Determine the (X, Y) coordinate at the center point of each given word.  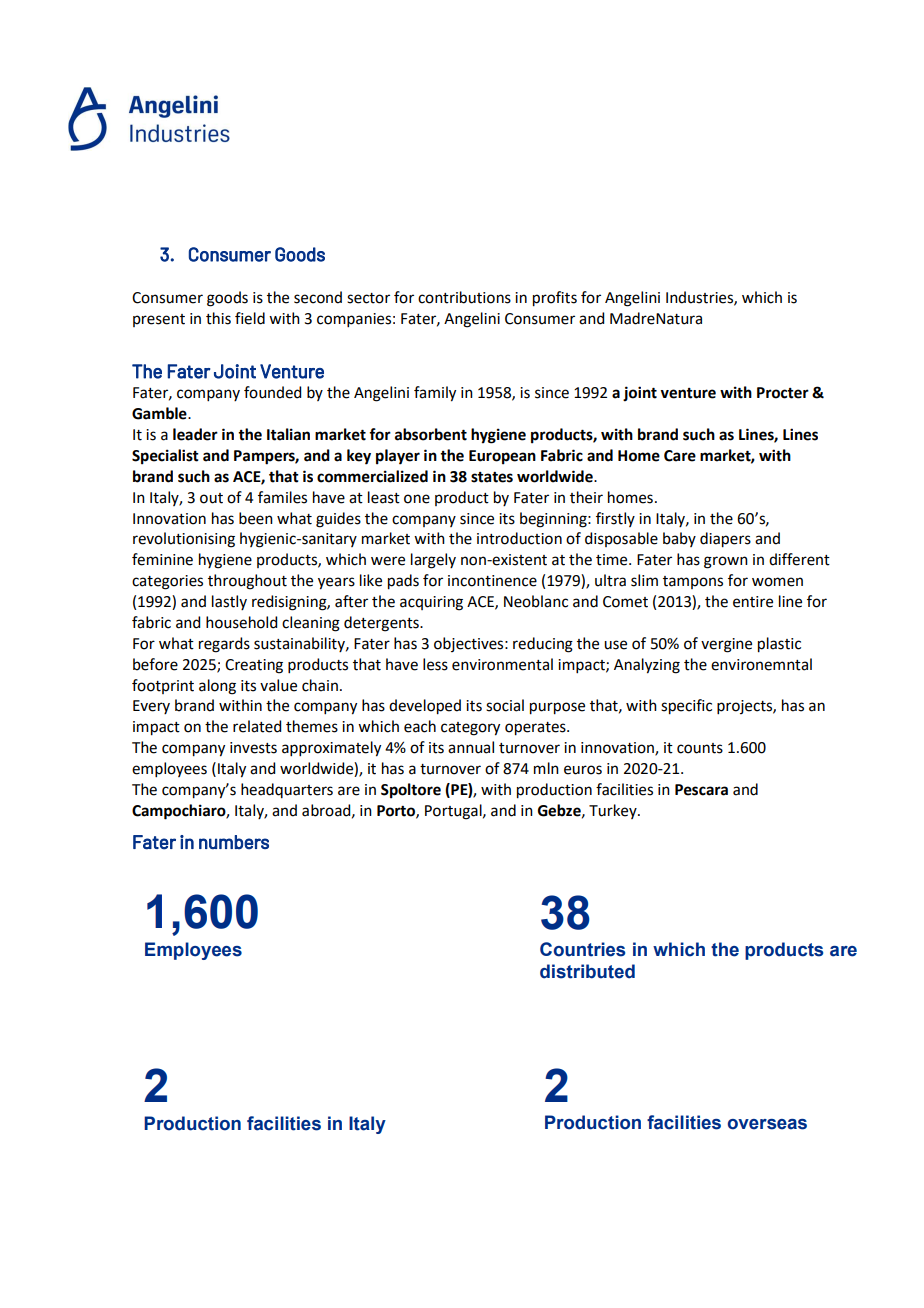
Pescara (701, 790)
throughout (247, 582)
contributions (464, 297)
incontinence (492, 581)
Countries (582, 949)
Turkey (614, 811)
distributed (587, 971)
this (218, 318)
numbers (234, 842)
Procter (783, 393)
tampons (693, 582)
